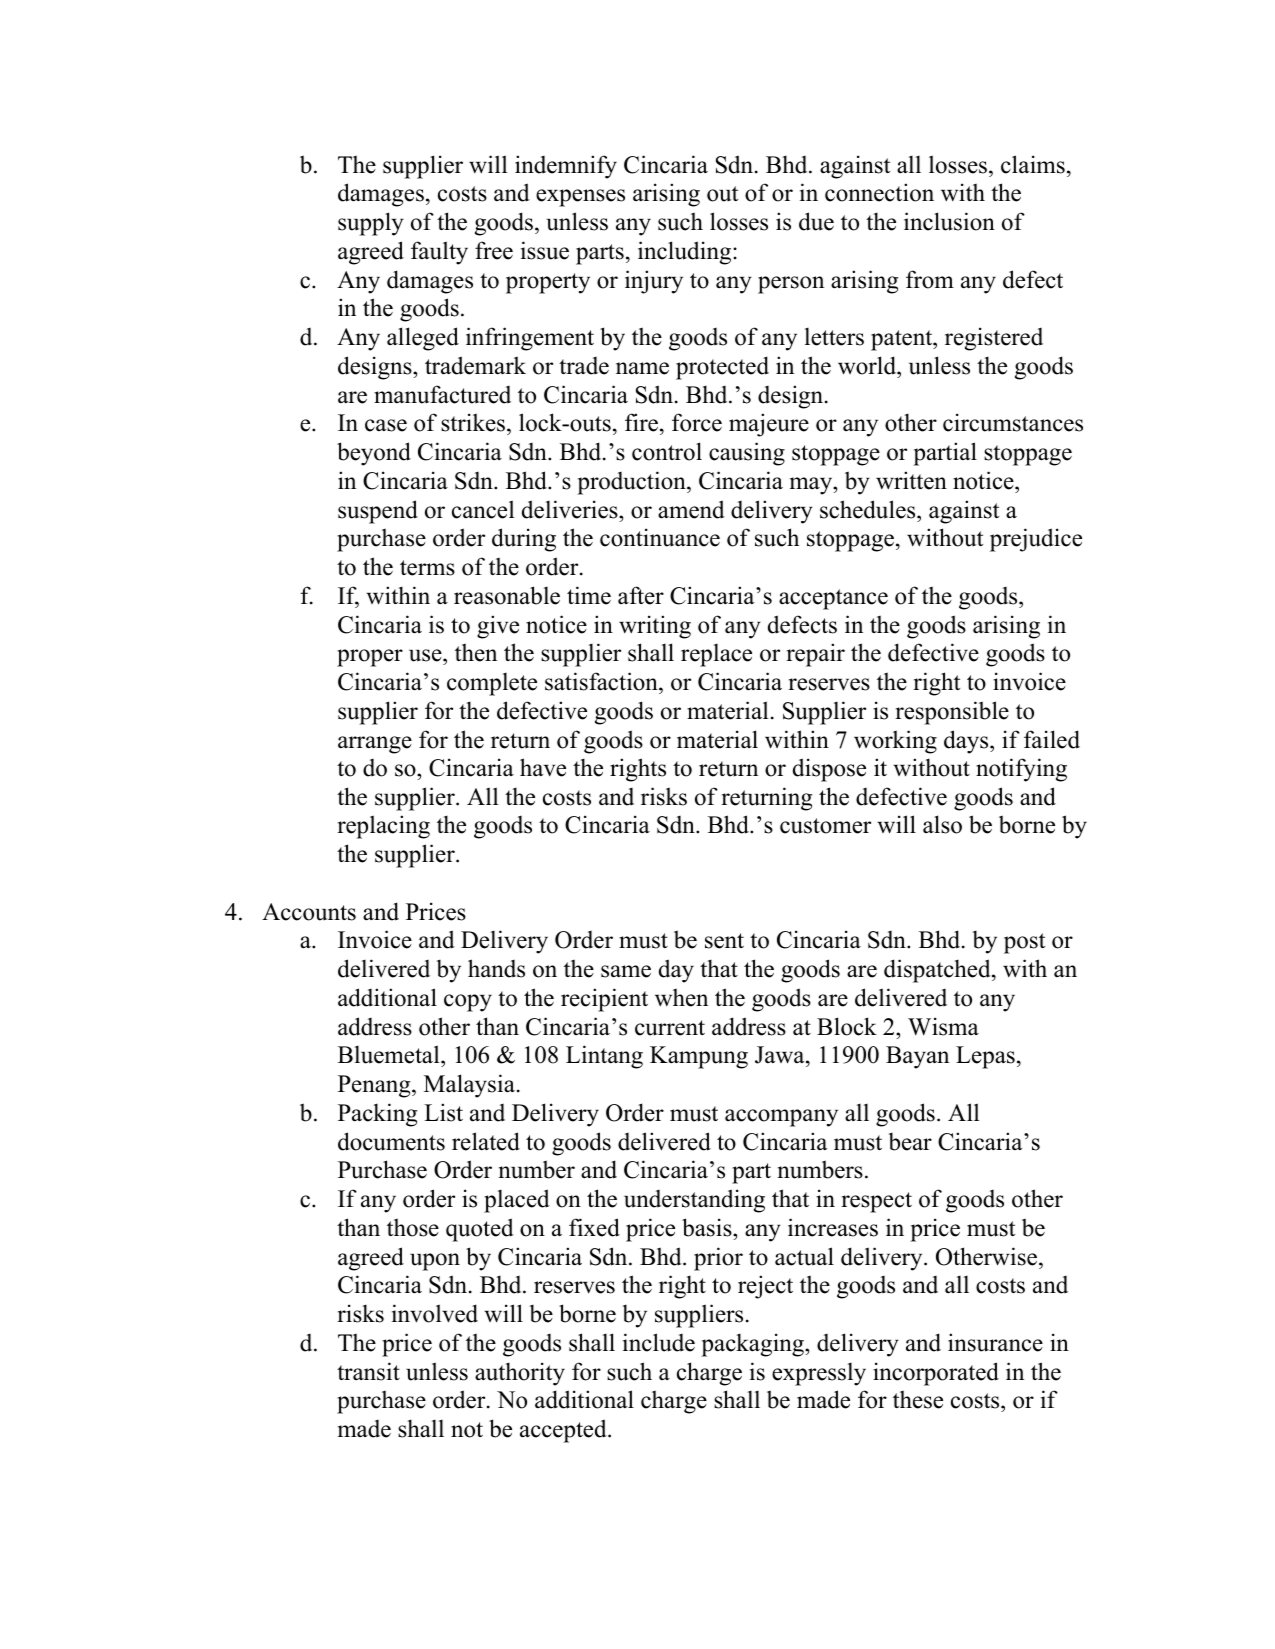 Image resolution: width=1275 pixels, height=1649 pixels. Describe the element at coordinates (949, 221) in the document. I see `inclusion` at that location.
